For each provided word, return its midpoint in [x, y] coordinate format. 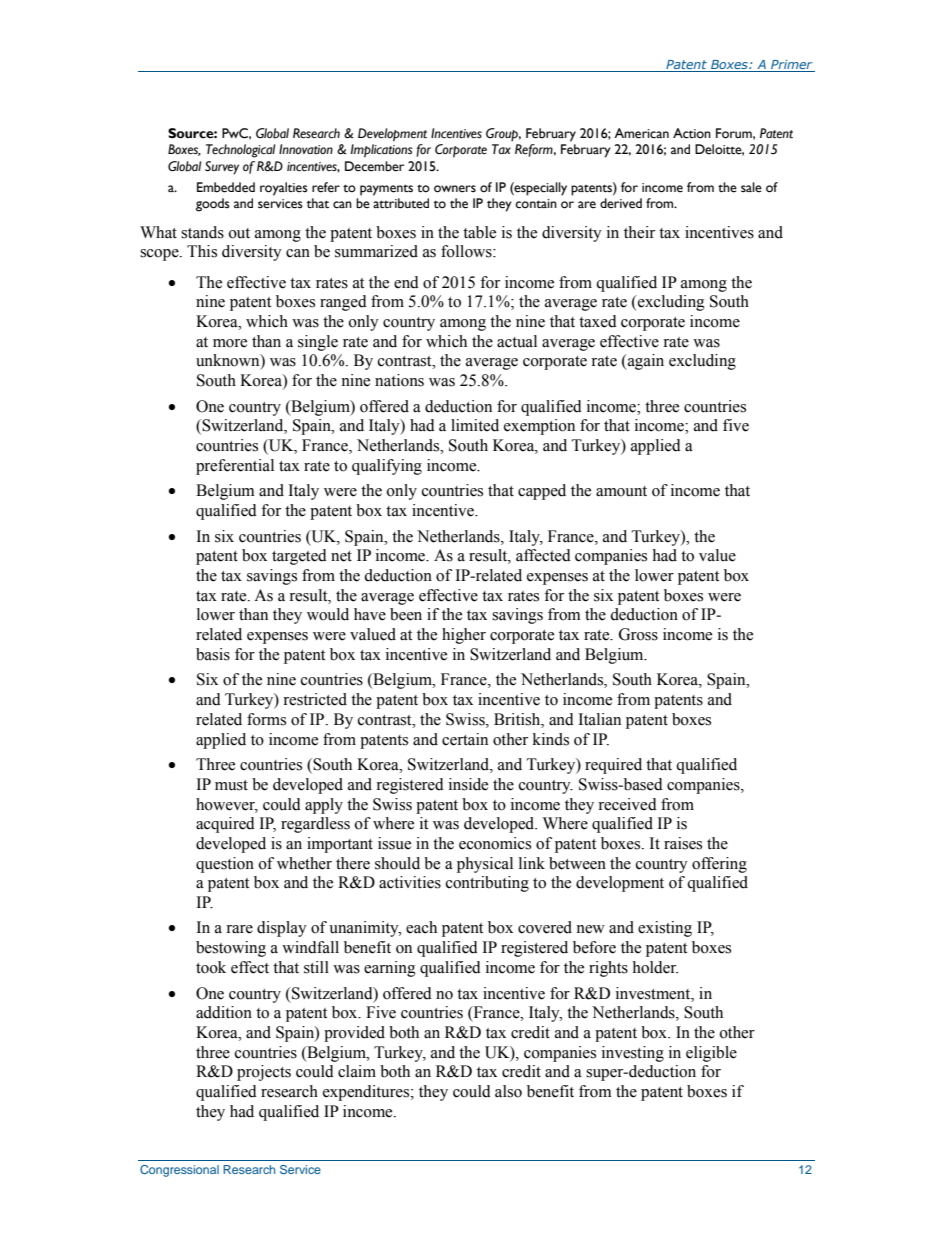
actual [517, 341]
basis [213, 654]
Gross [638, 634]
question [225, 865]
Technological [240, 151]
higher [464, 636]
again [644, 362]
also [508, 1091]
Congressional [179, 1171]
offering [719, 865]
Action [692, 133]
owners [455, 189]
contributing [487, 884]
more [230, 343]
